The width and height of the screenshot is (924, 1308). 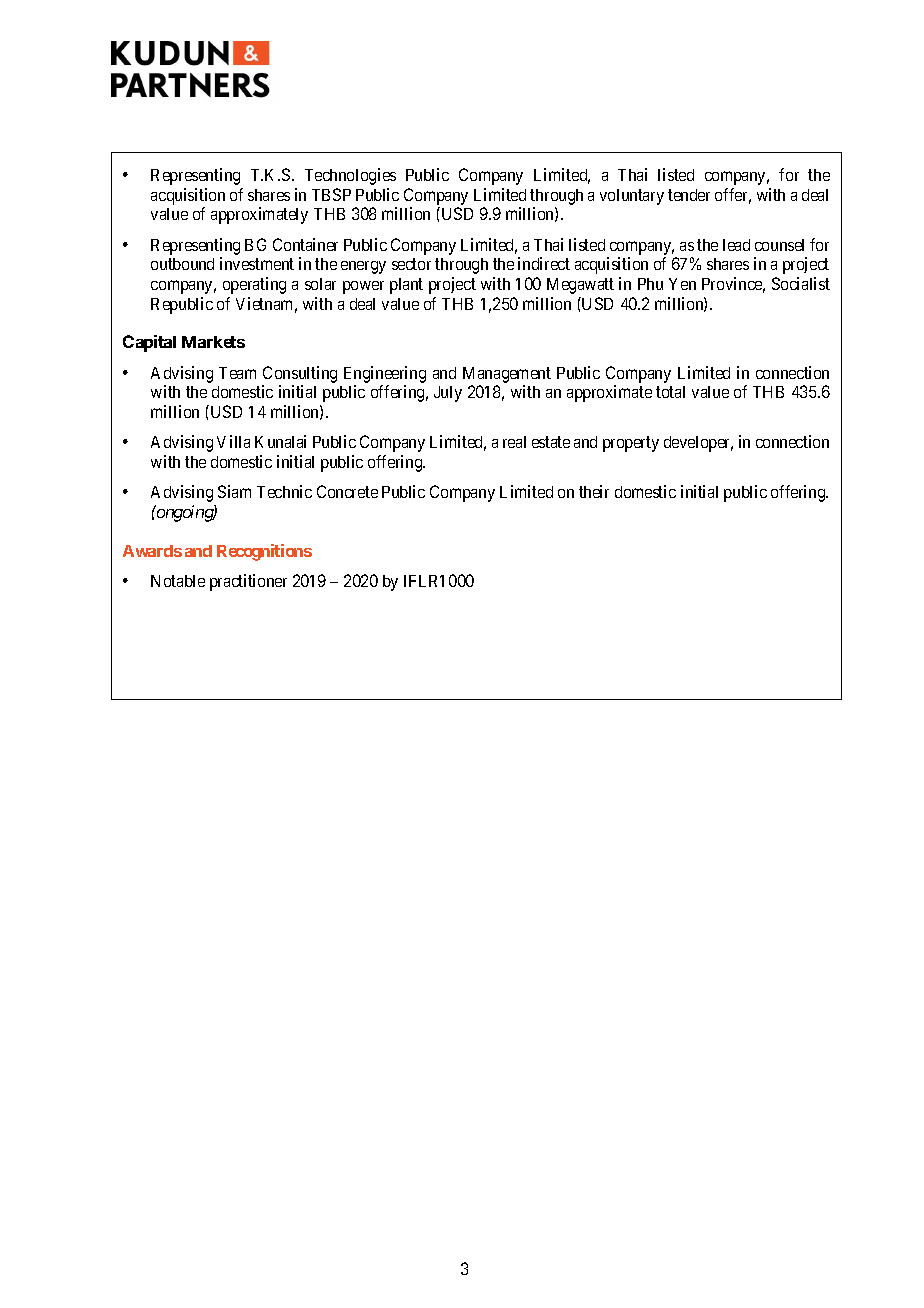 I want to click on real, so click(x=514, y=442).
